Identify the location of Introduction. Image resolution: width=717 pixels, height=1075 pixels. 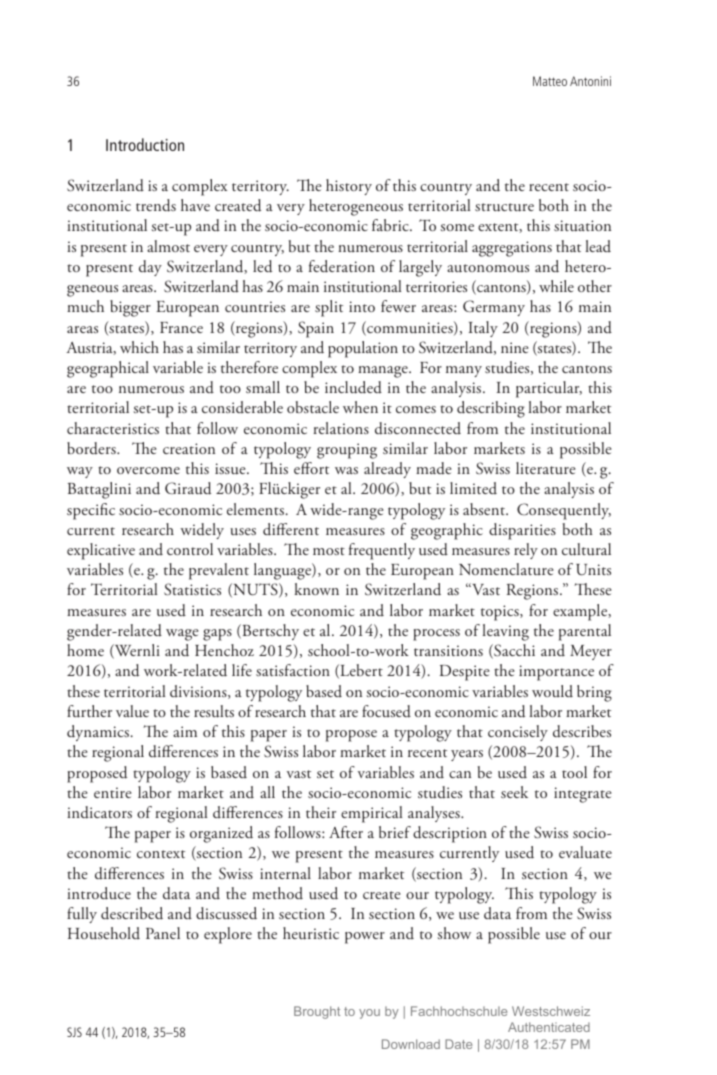
(145, 144).
